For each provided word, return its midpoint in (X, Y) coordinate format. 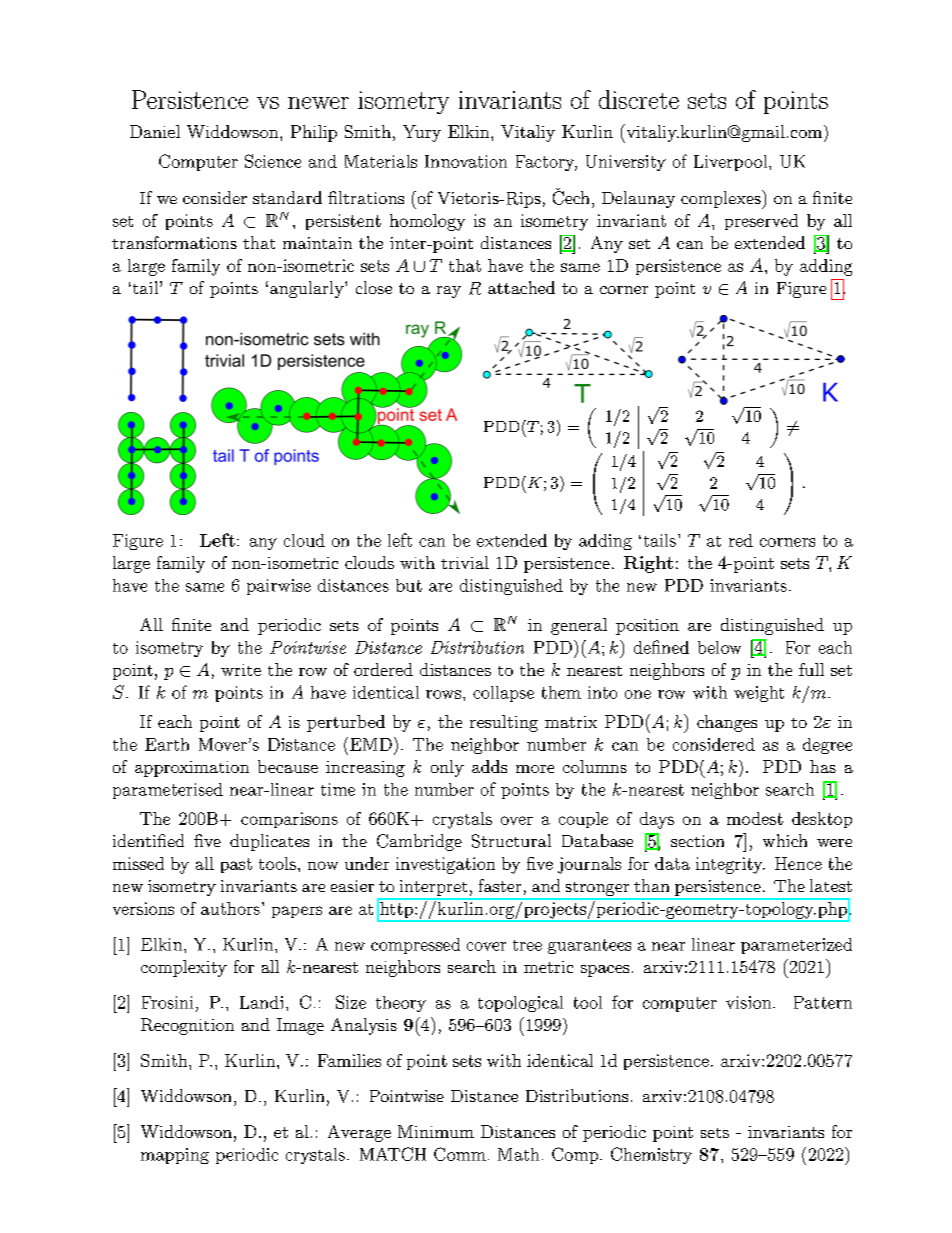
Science (273, 161)
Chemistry (651, 1155)
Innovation (466, 161)
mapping (175, 1156)
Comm (460, 1154)
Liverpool (730, 163)
